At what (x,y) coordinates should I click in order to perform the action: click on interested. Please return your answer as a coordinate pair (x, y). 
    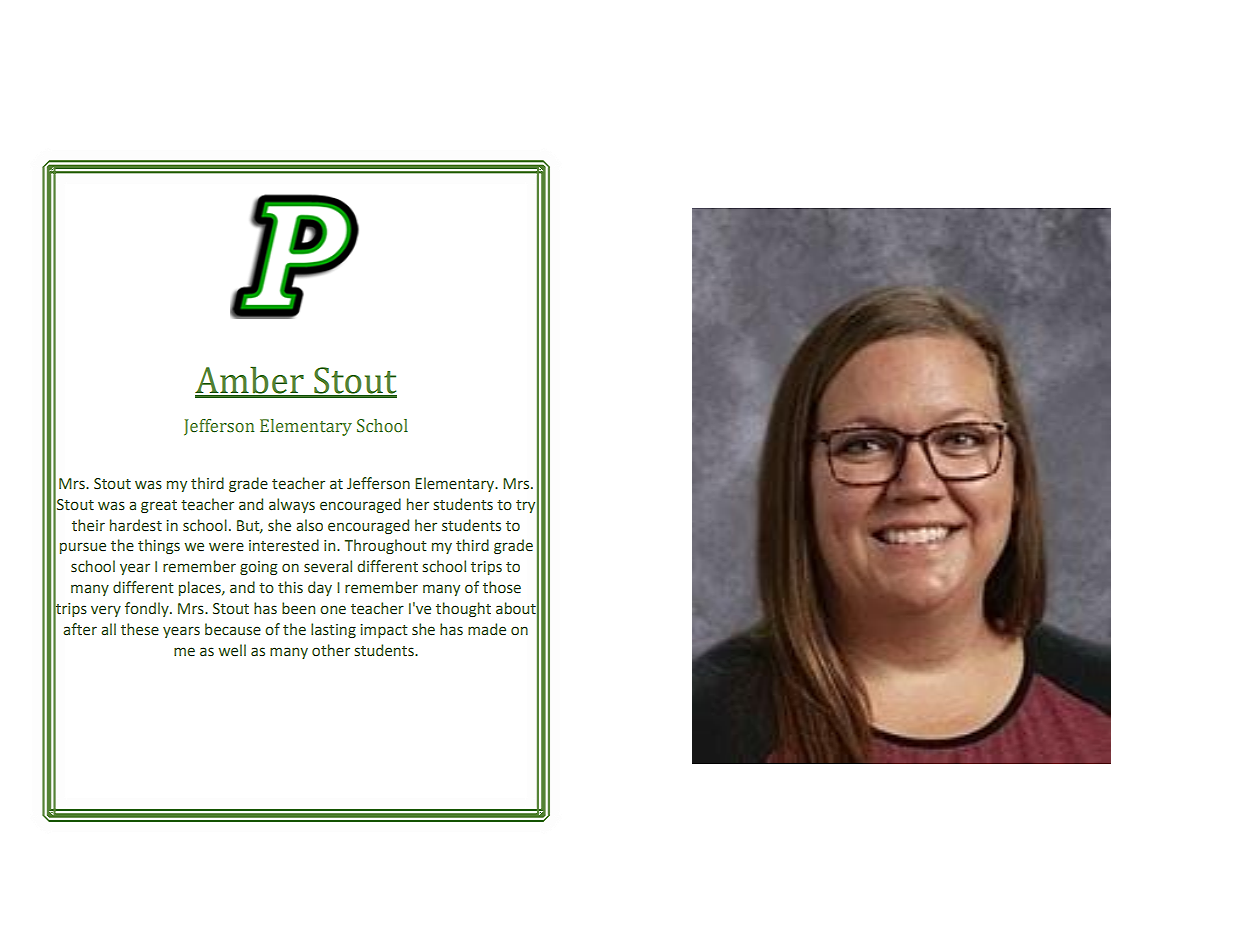
    Looking at the image, I should click on (284, 545).
